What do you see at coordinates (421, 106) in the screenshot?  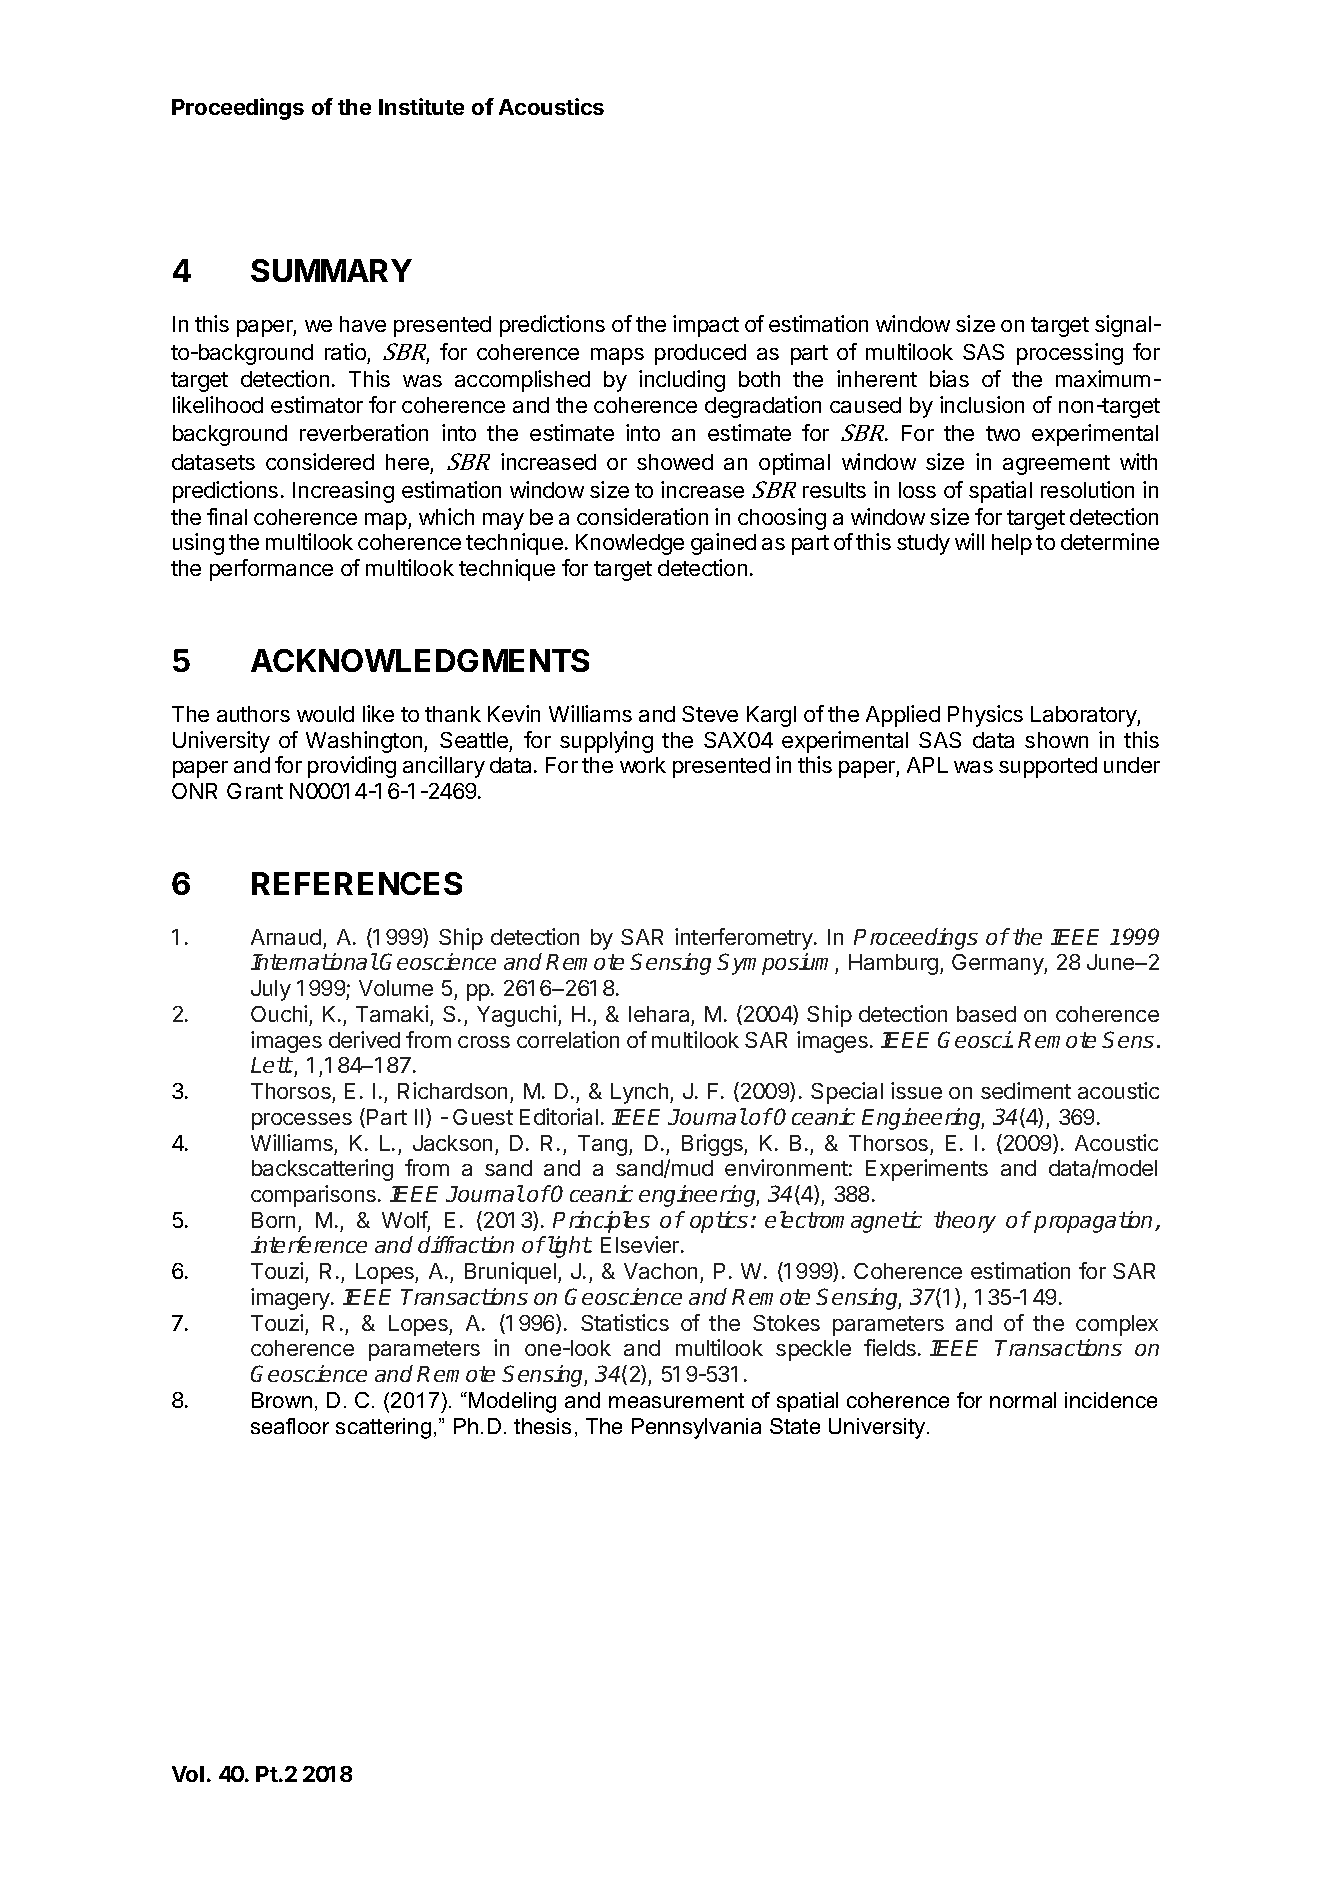 I see `Institute` at bounding box center [421, 106].
